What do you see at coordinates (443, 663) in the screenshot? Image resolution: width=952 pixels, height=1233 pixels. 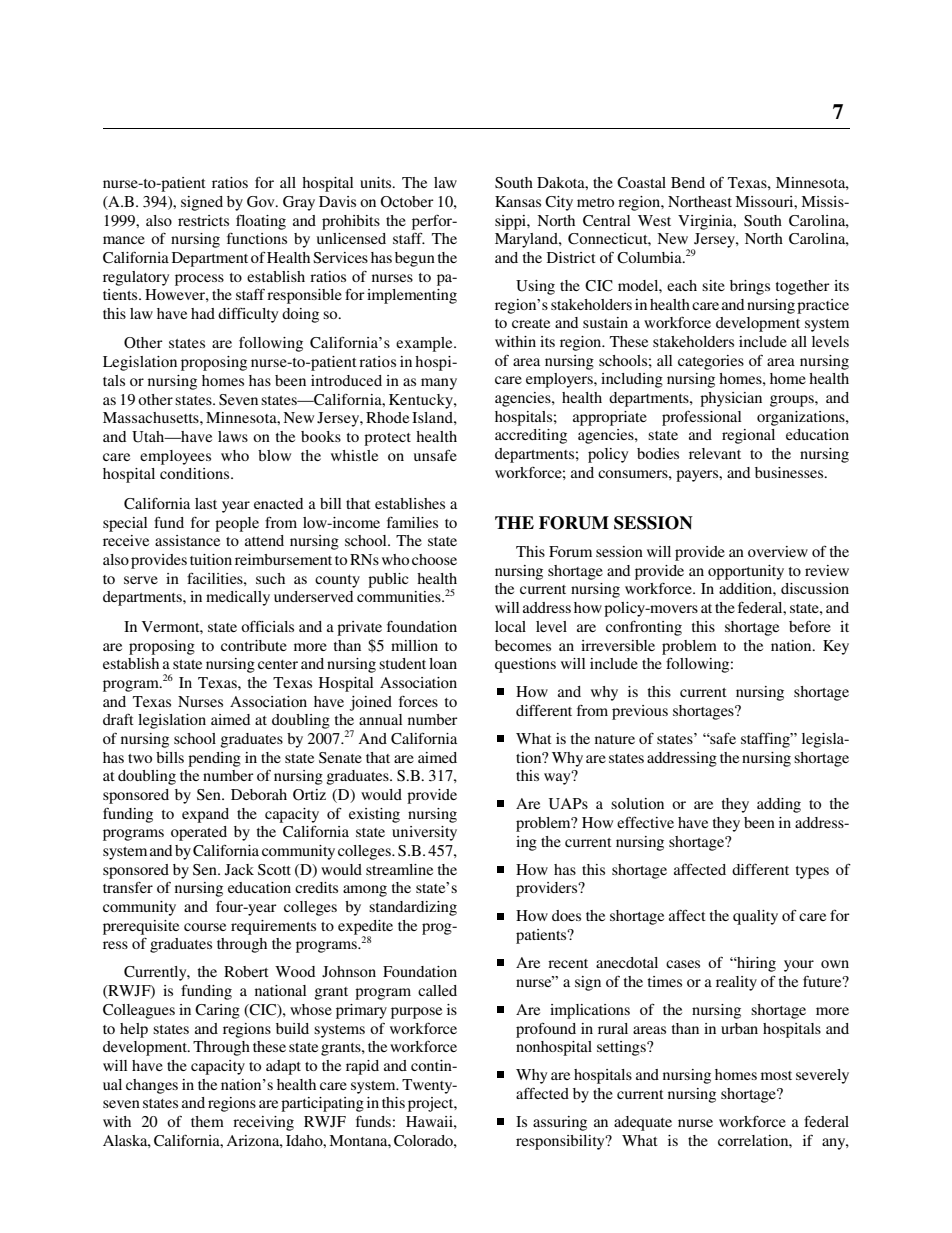 I see `loan` at bounding box center [443, 663].
